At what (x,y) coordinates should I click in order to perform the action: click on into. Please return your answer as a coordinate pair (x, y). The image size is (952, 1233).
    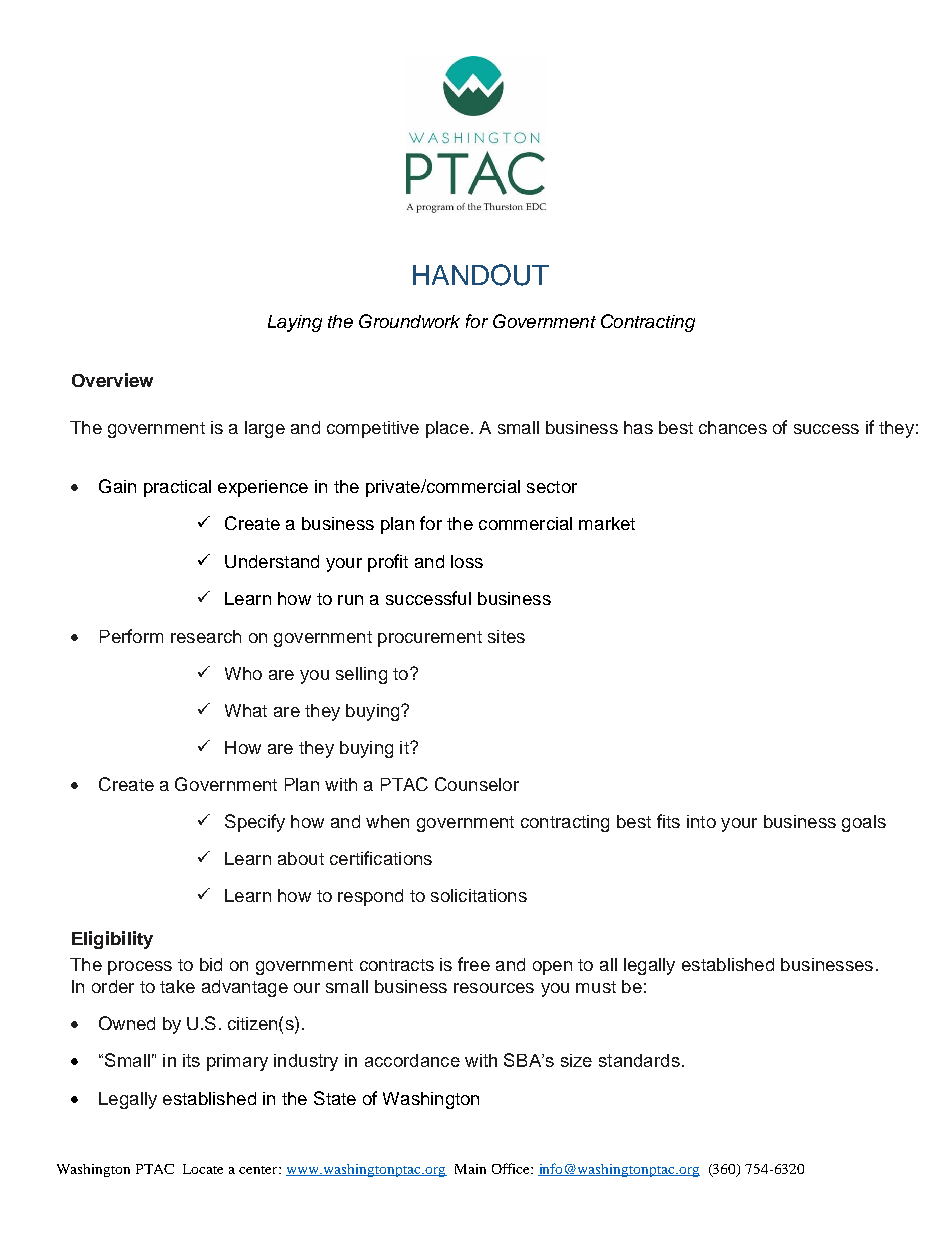
    Looking at the image, I should click on (701, 821).
